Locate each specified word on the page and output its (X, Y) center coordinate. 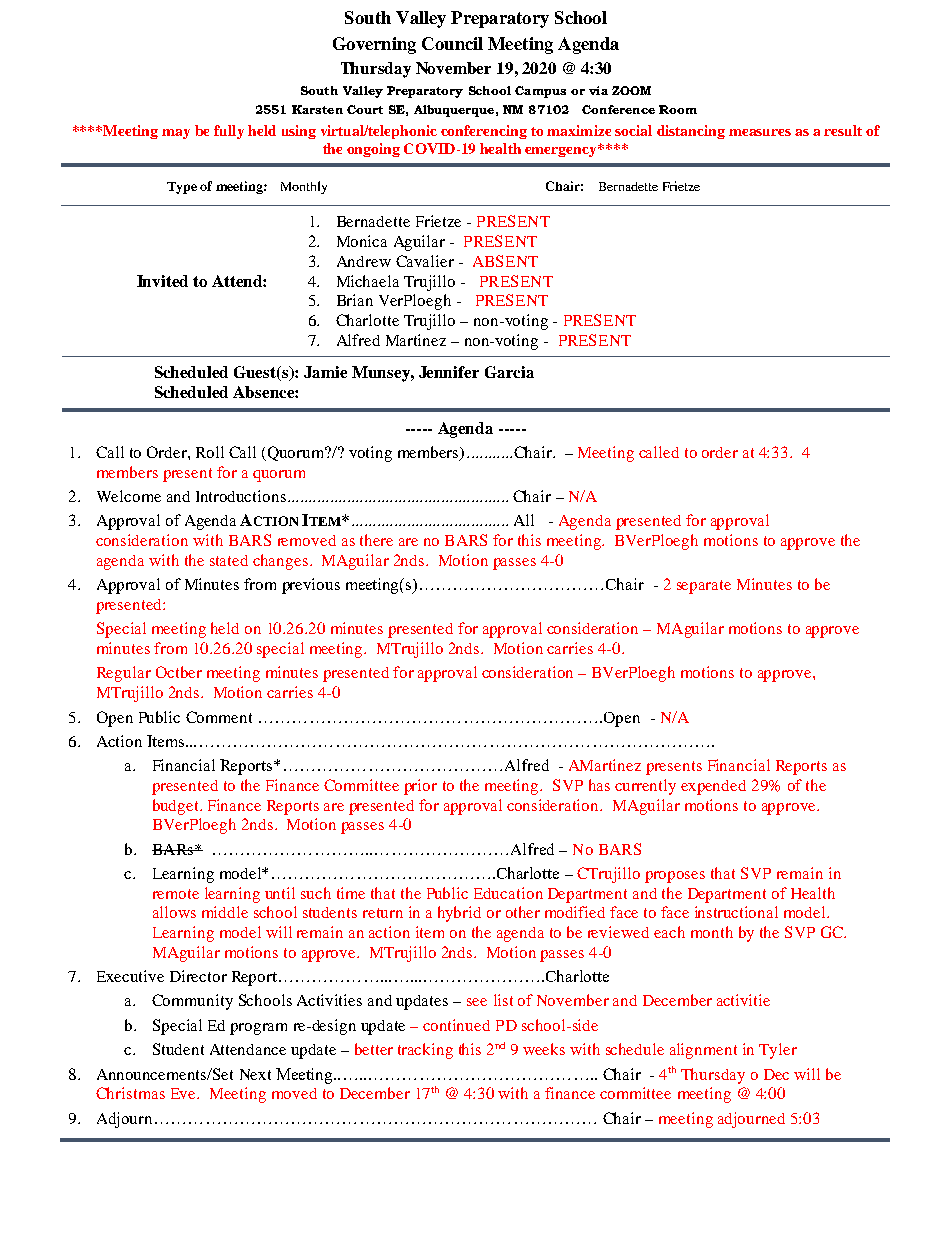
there (376, 540)
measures (760, 132)
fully (229, 132)
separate (704, 587)
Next (255, 1074)
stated (229, 560)
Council (452, 43)
